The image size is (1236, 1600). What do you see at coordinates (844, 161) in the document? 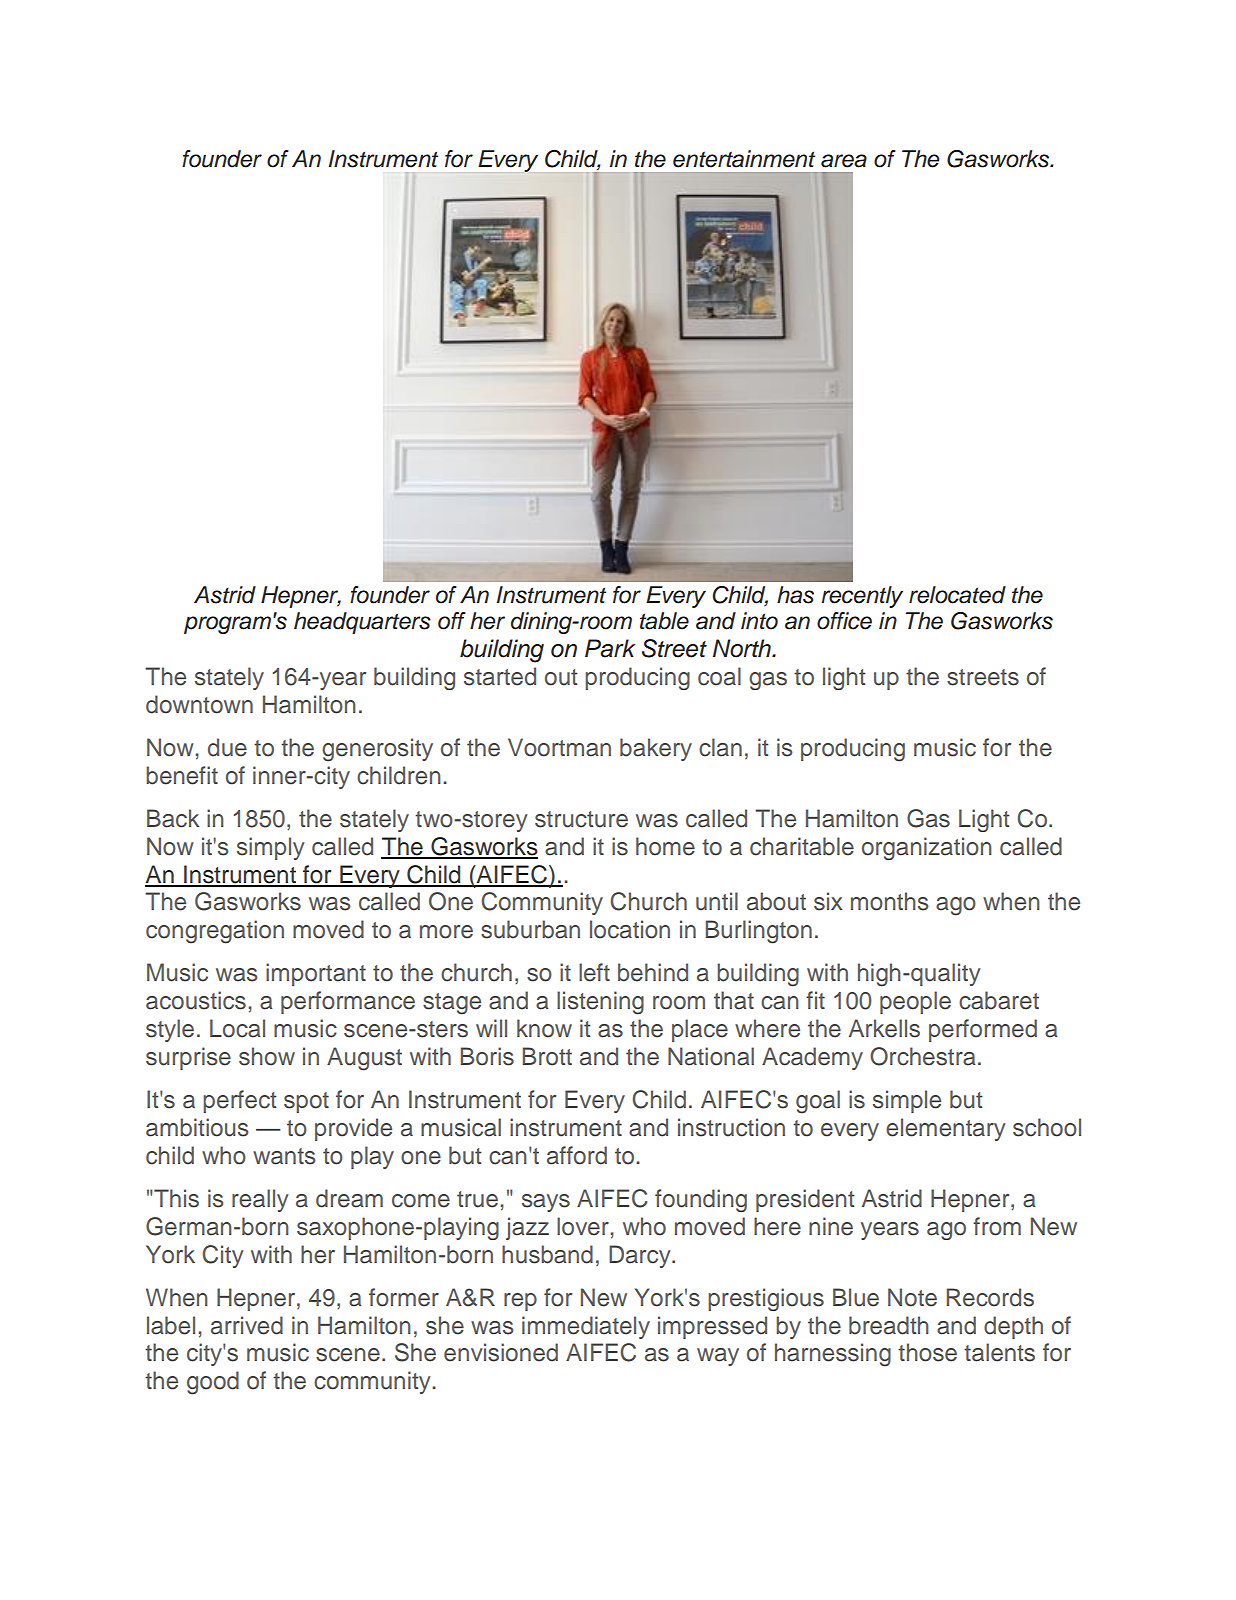
I see `area` at bounding box center [844, 161].
